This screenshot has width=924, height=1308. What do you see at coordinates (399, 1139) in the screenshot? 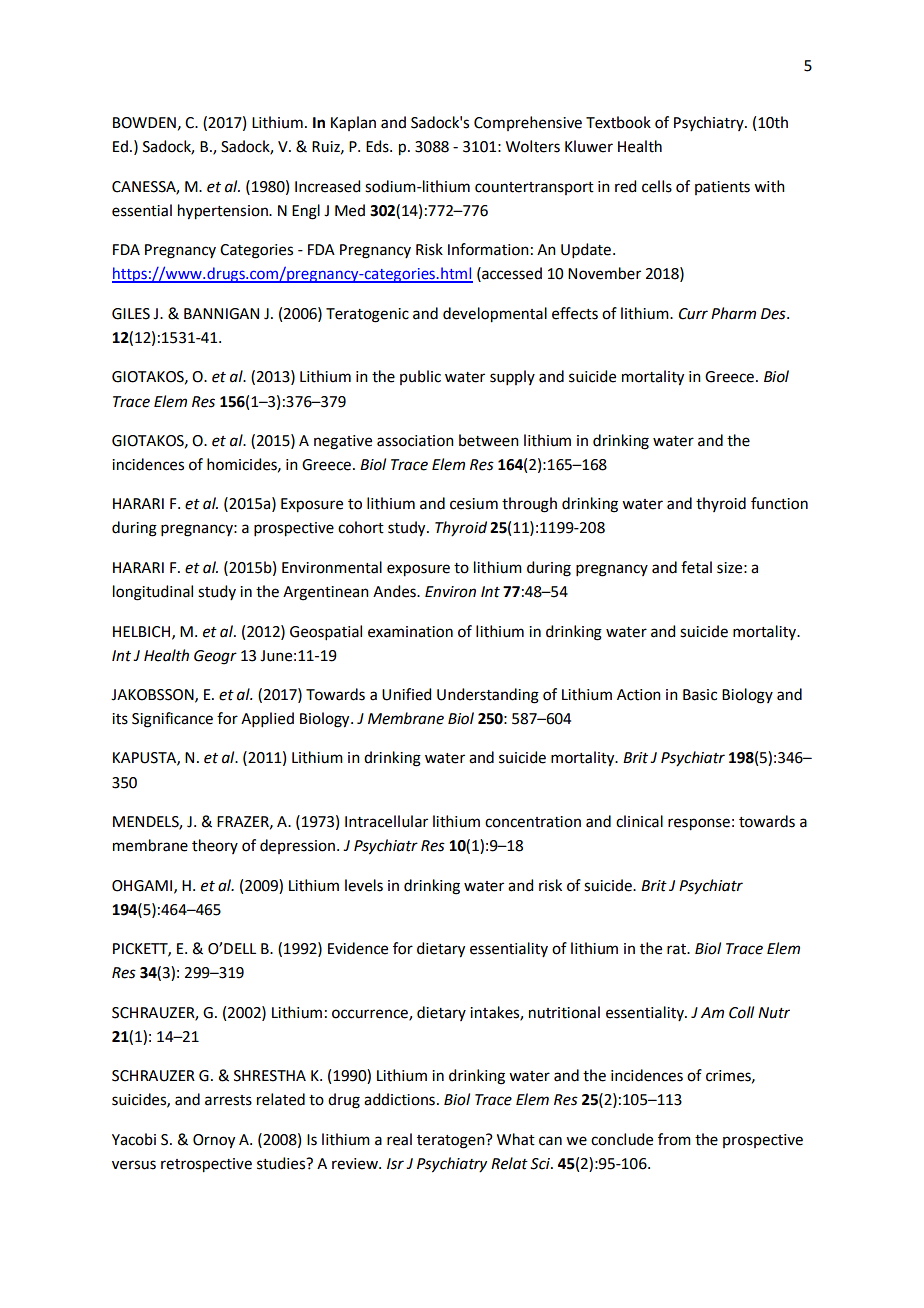
I see `real` at bounding box center [399, 1139].
